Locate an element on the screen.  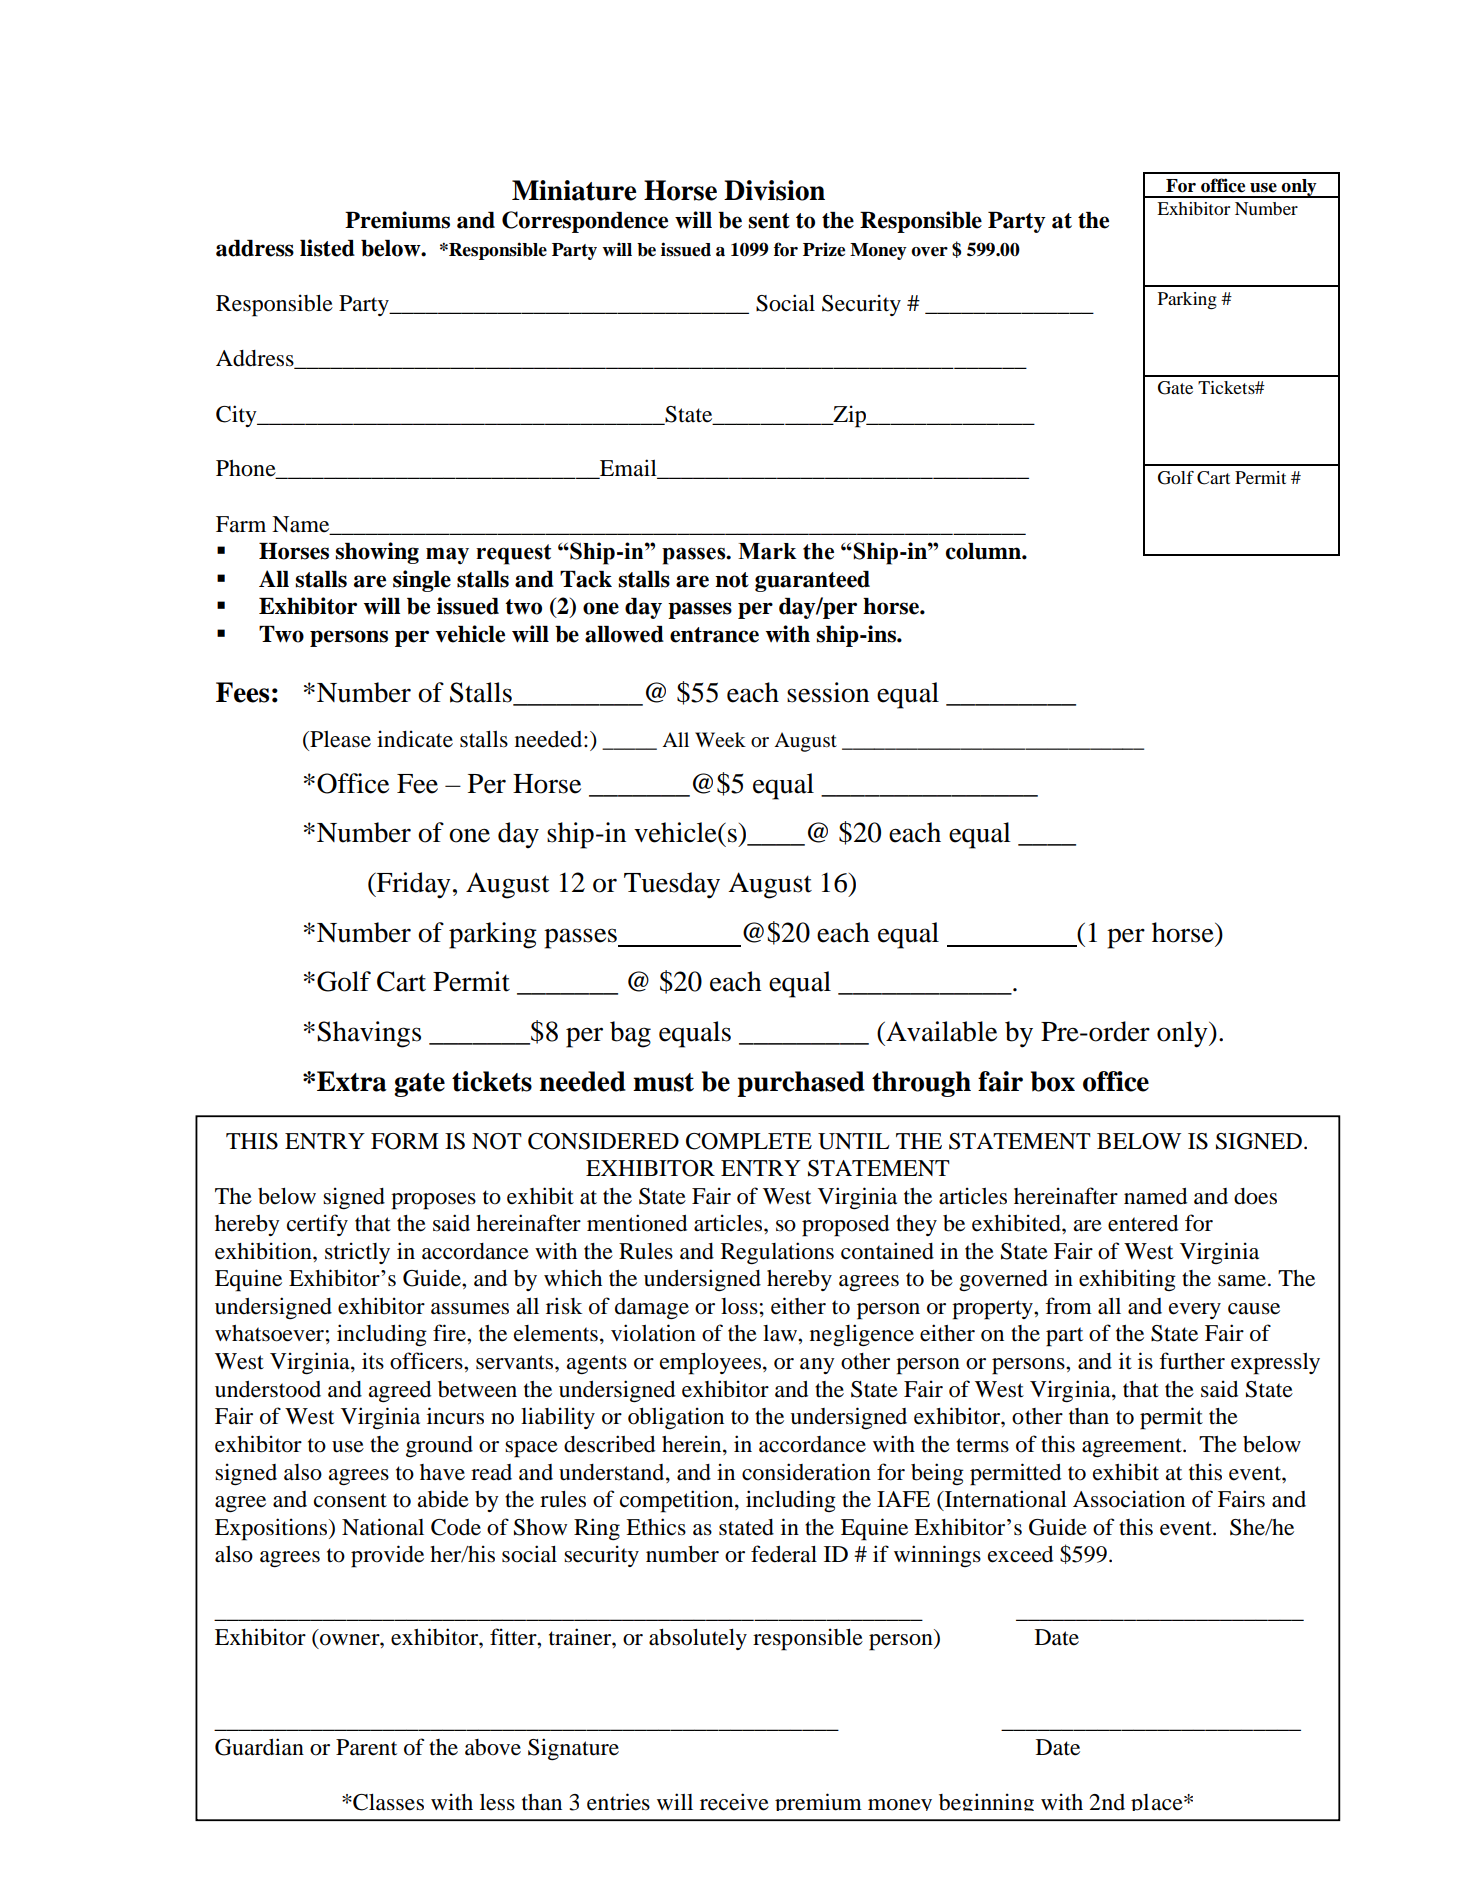
Available is located at coordinates (940, 1031).
